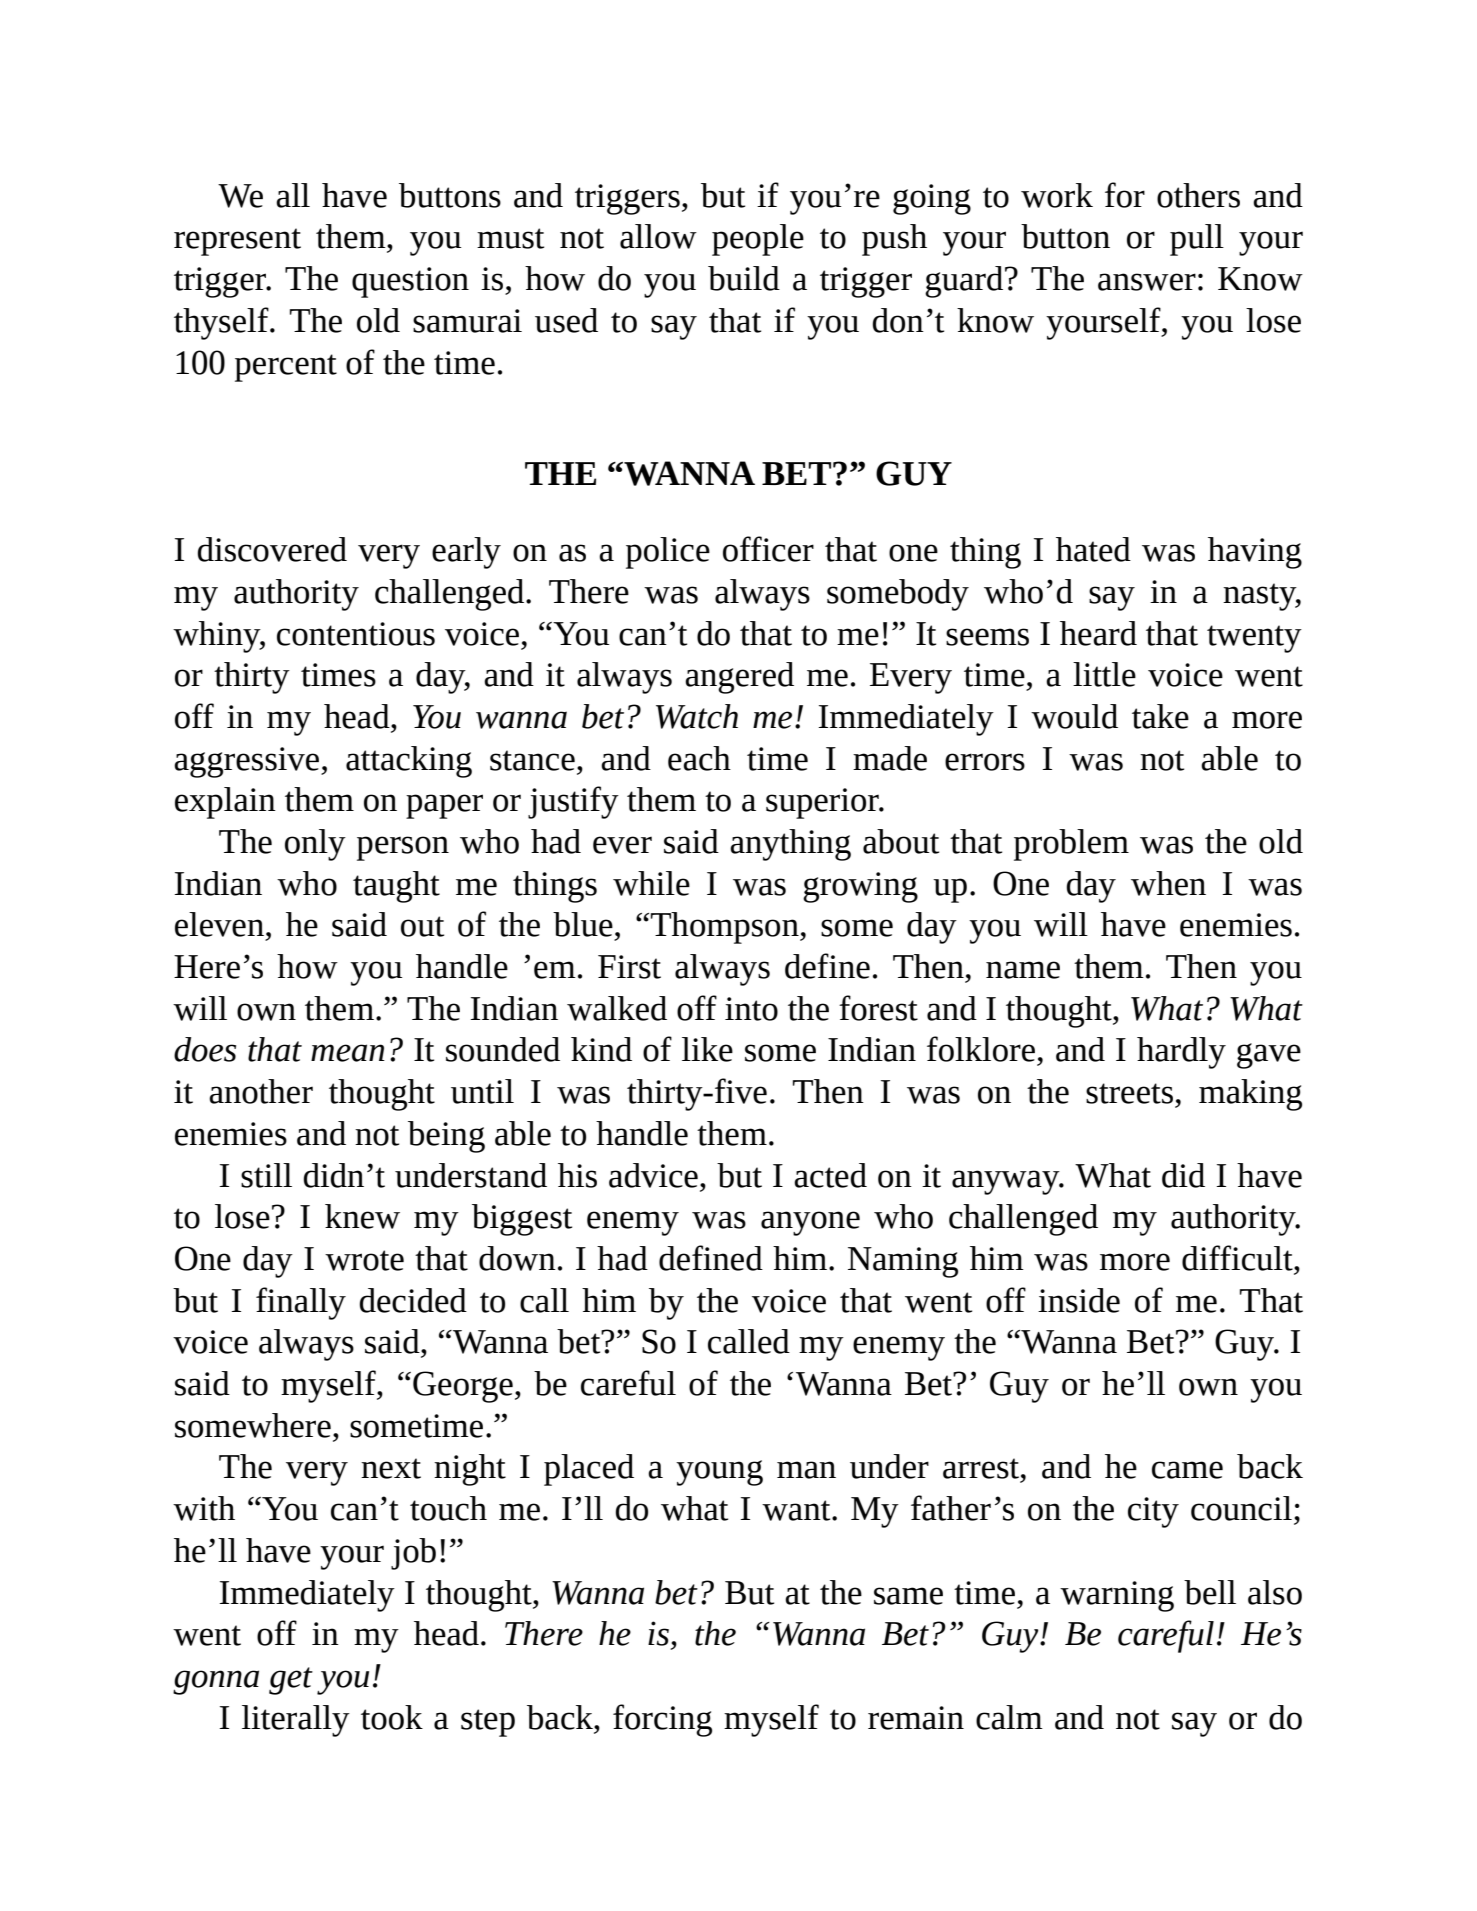 The height and width of the screenshot is (1911, 1477). I want to click on Watch, so click(697, 716).
